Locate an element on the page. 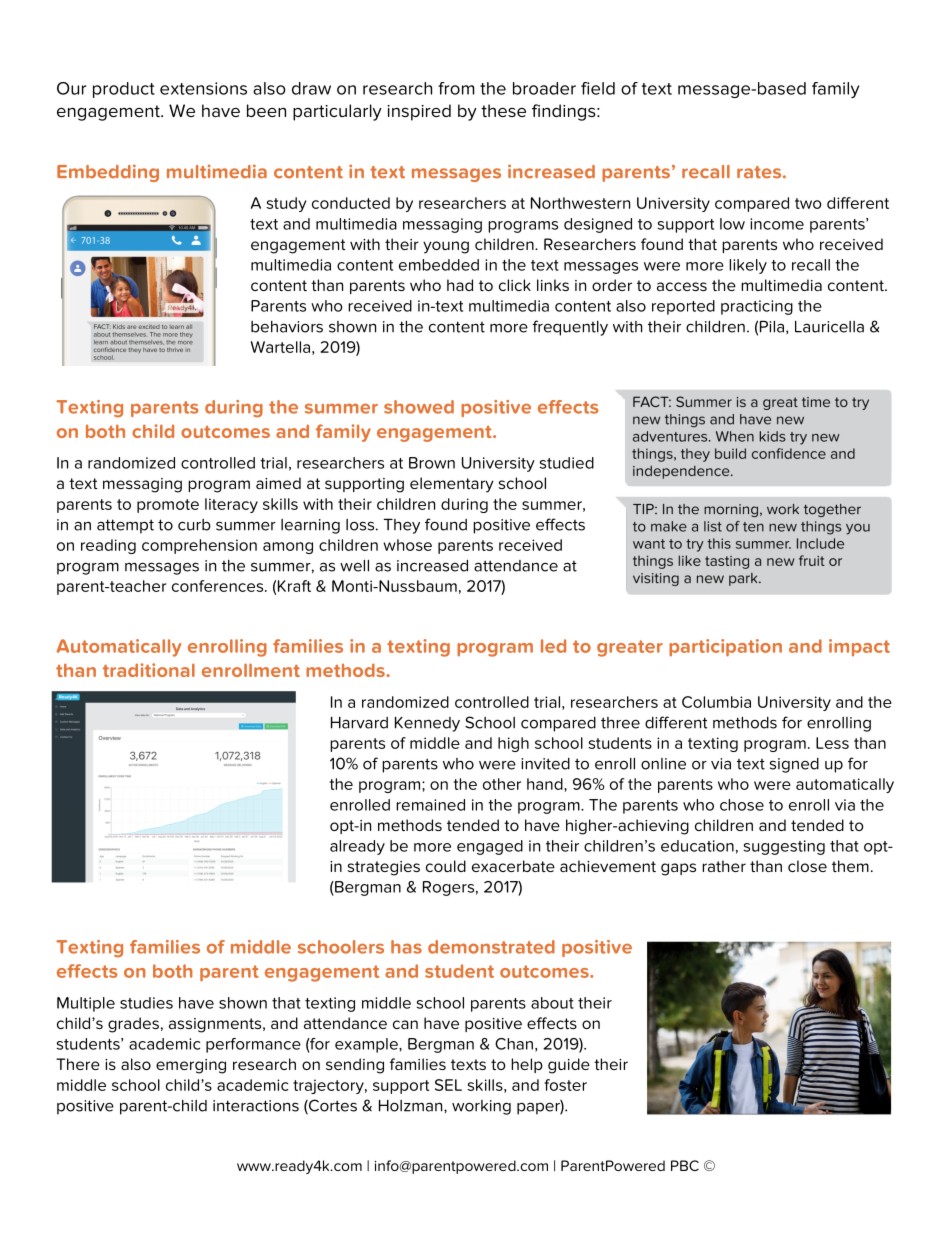 The width and height of the page is (952, 1233). practicing is located at coordinates (757, 307).
